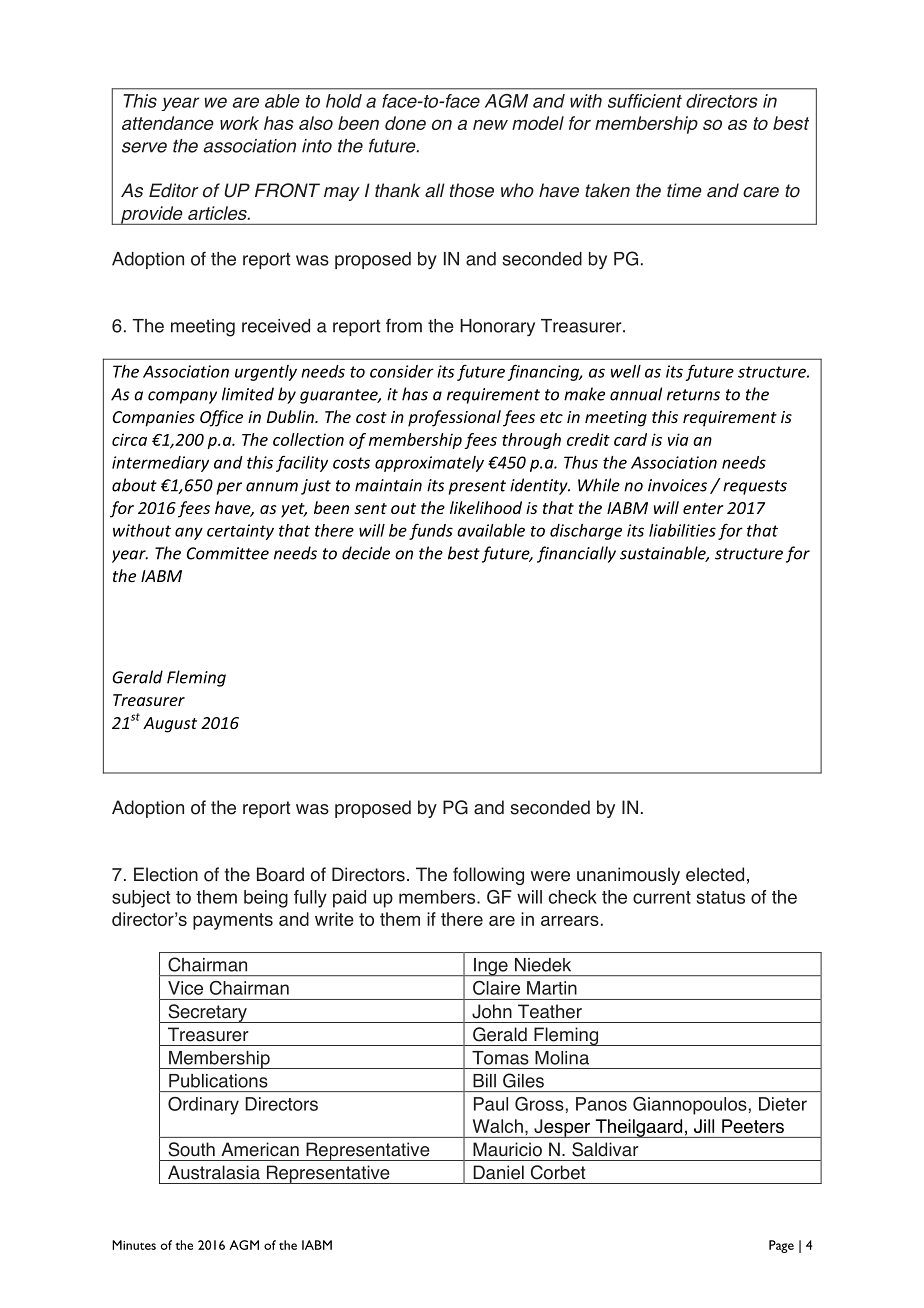 The width and height of the screenshot is (924, 1308). Describe the element at coordinates (170, 725) in the screenshot. I see `August` at that location.
